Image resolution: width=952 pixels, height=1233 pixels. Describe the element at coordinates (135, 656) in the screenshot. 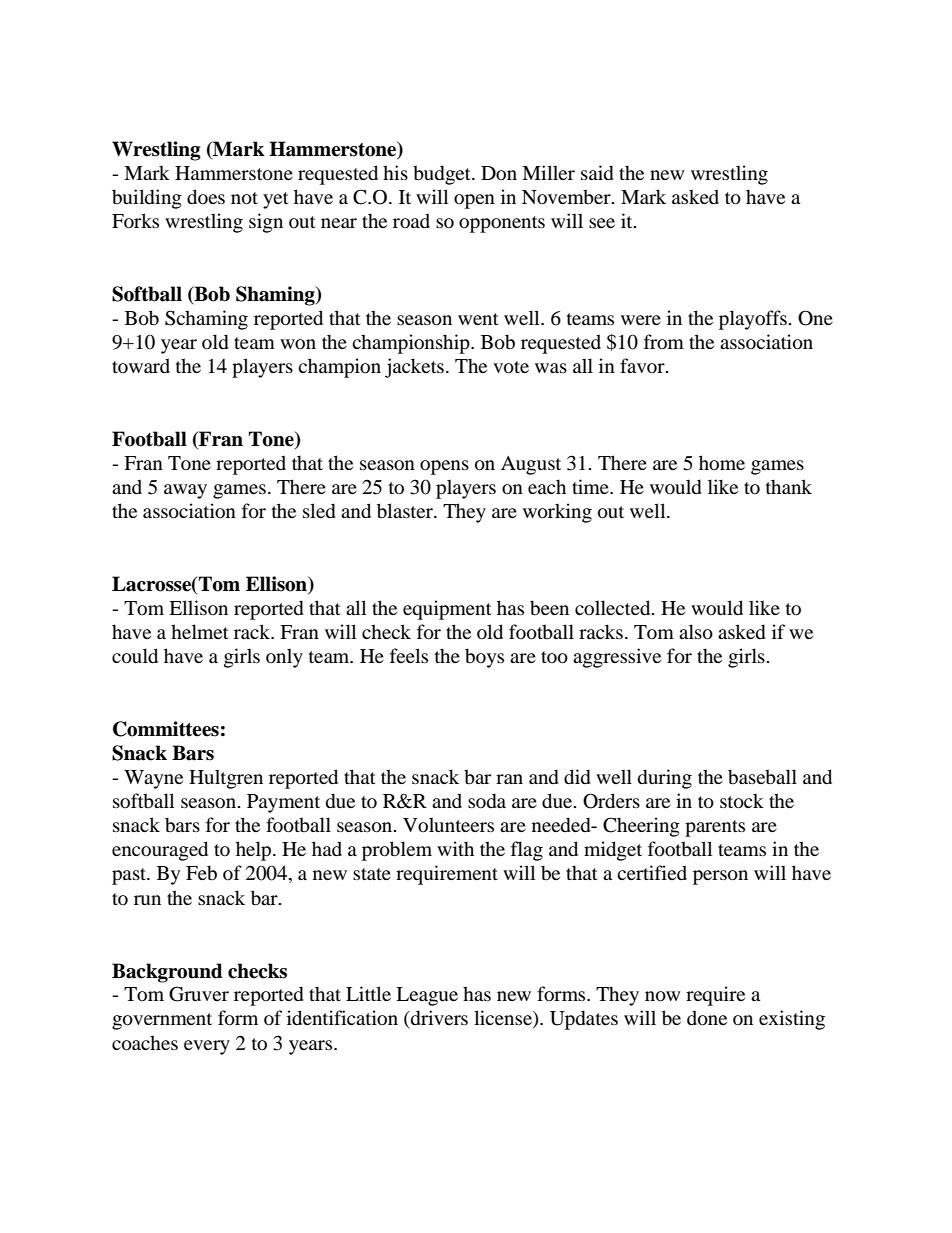

I see `could` at that location.
